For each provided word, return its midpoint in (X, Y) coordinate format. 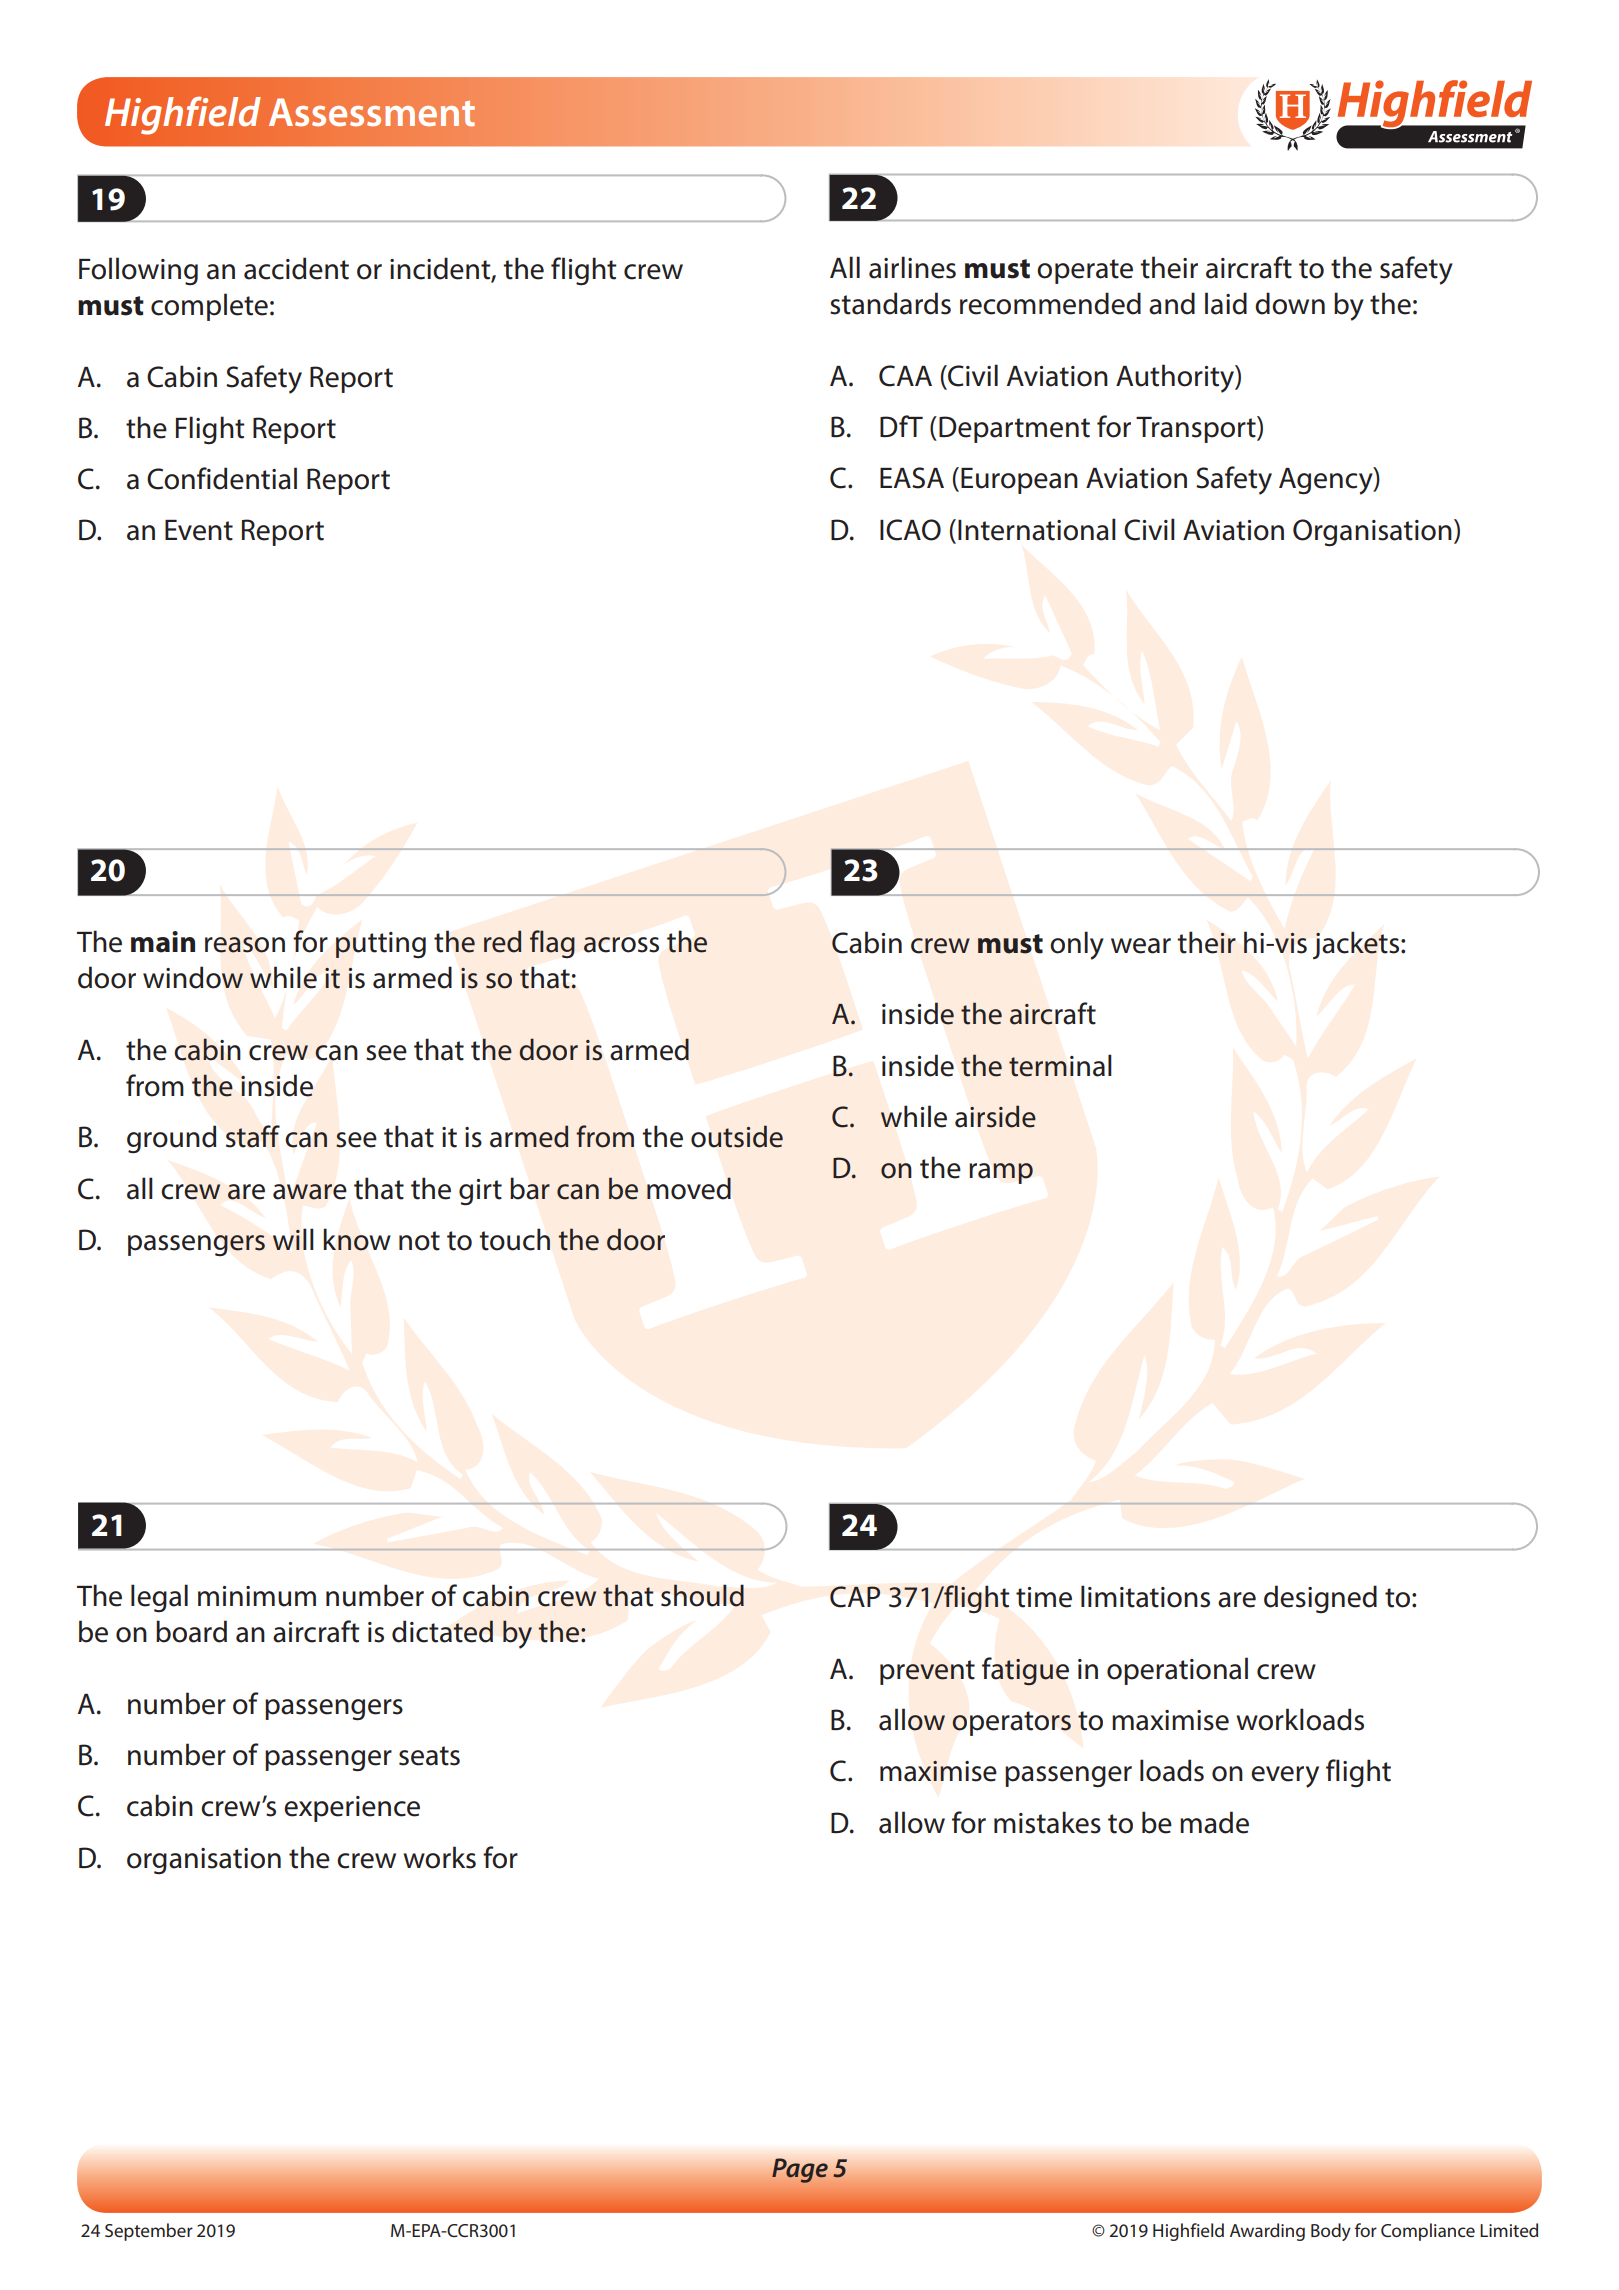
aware (309, 1192)
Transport (1197, 429)
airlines (912, 267)
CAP (855, 1597)
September (149, 2232)
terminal (1060, 1066)
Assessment (372, 112)
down (1290, 303)
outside (737, 1136)
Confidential (222, 478)
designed (1320, 1599)
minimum (257, 1596)
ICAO (910, 530)
